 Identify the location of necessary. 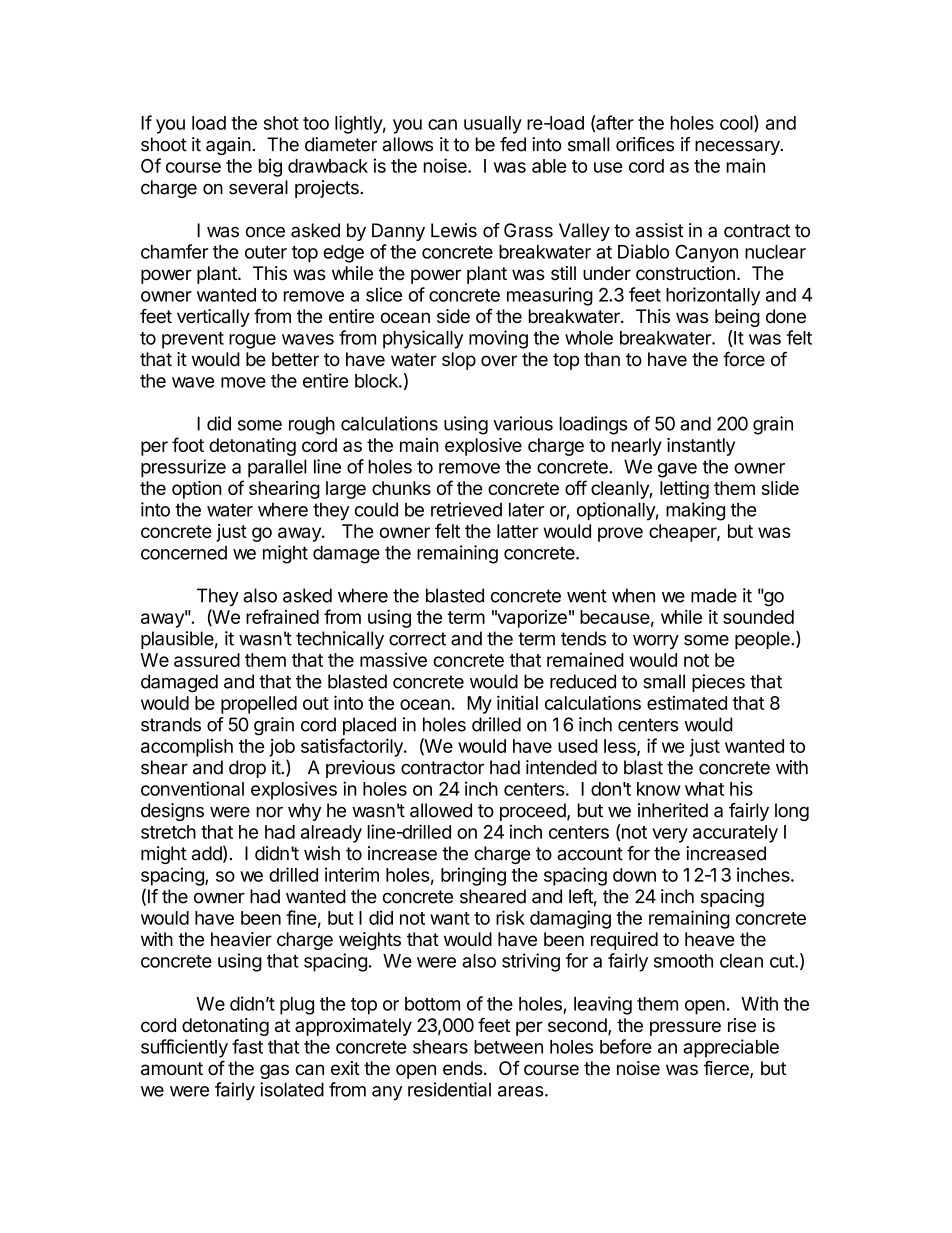
(738, 148).
